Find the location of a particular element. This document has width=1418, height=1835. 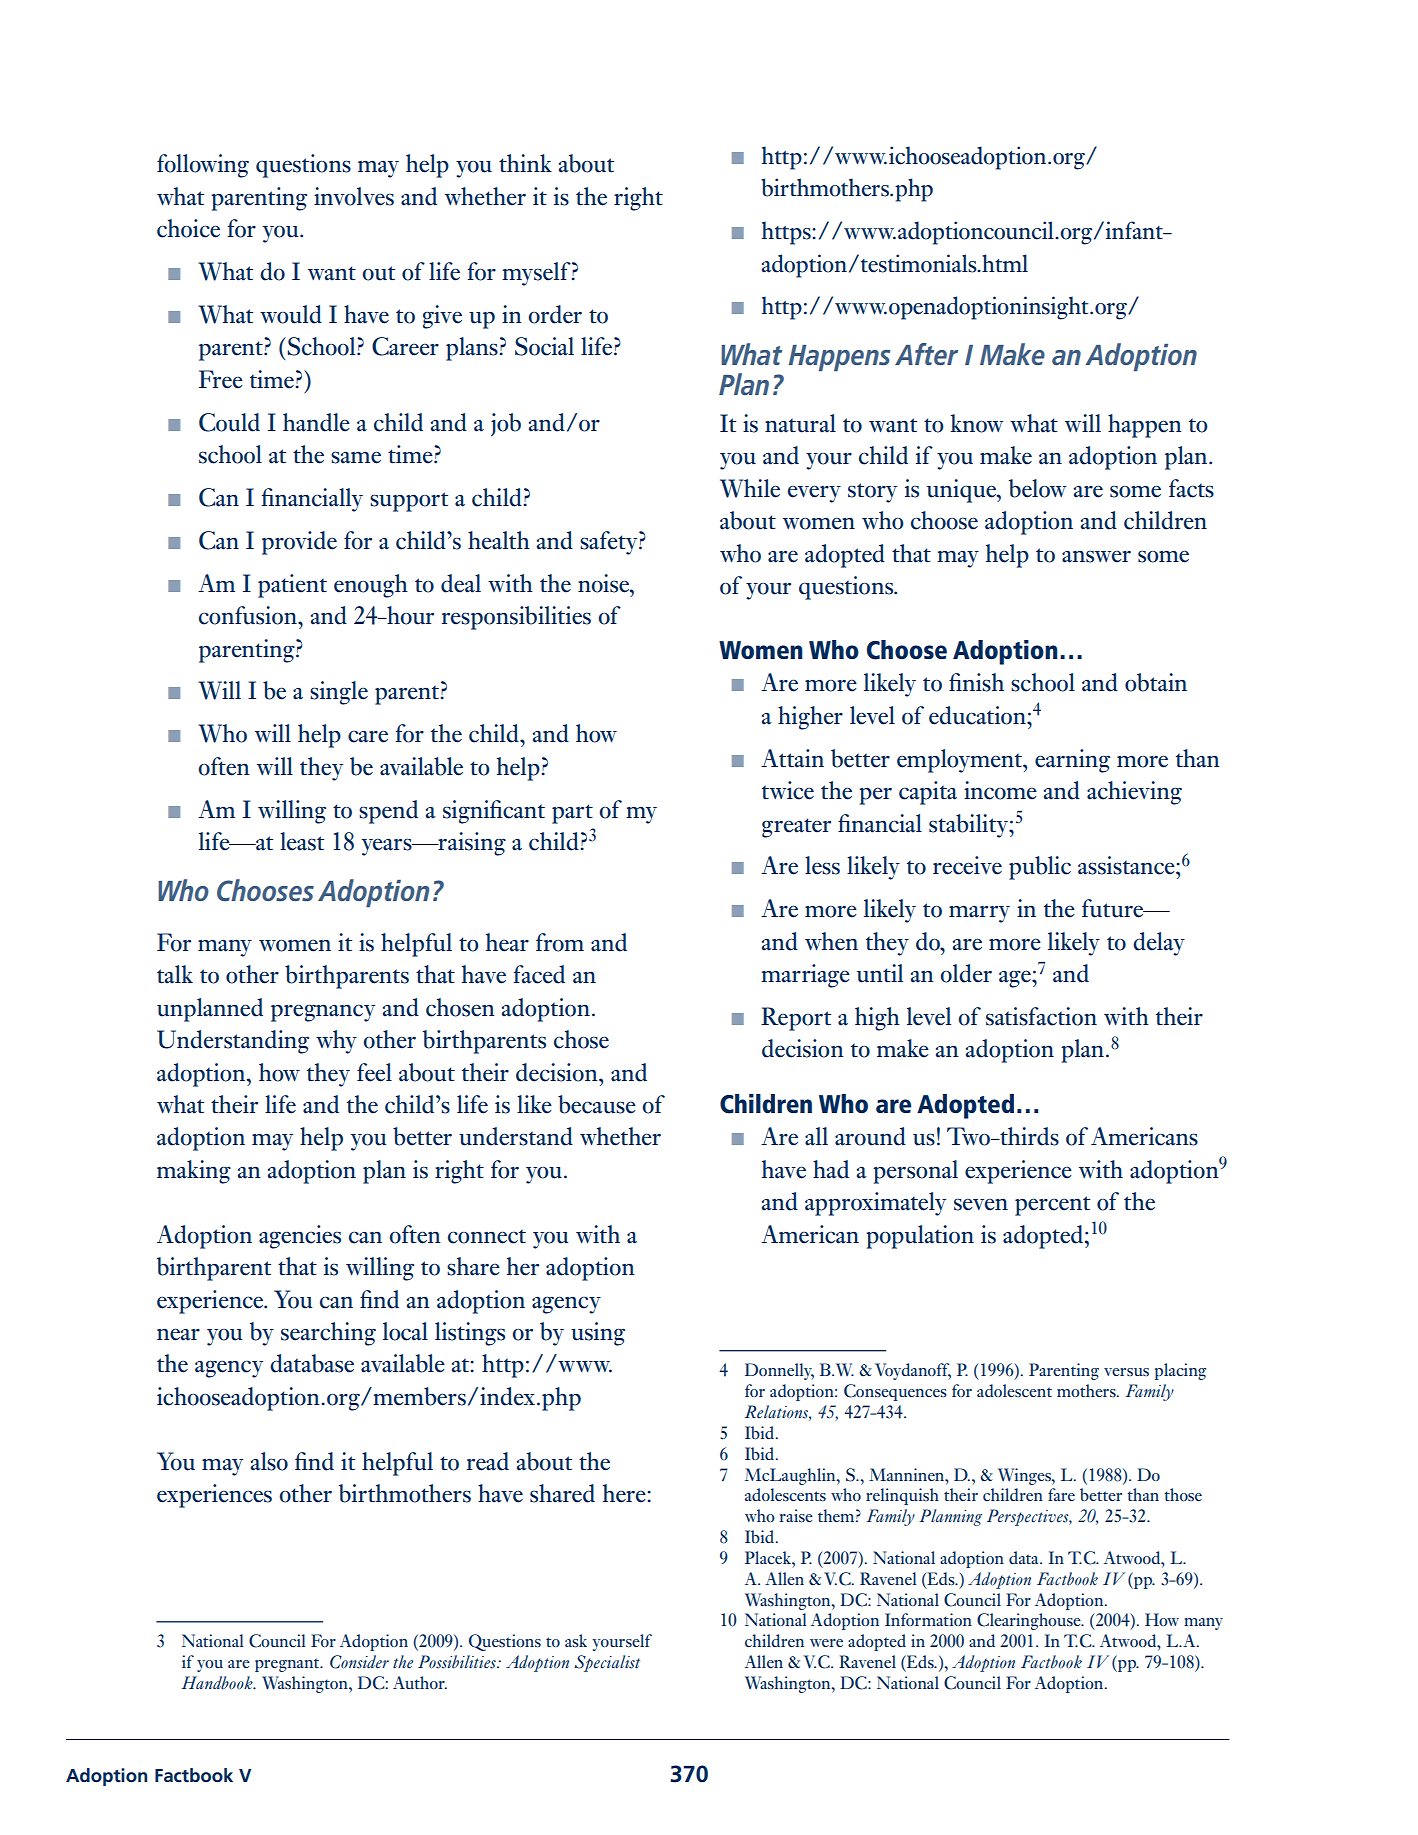

answer is located at coordinates (1096, 556).
